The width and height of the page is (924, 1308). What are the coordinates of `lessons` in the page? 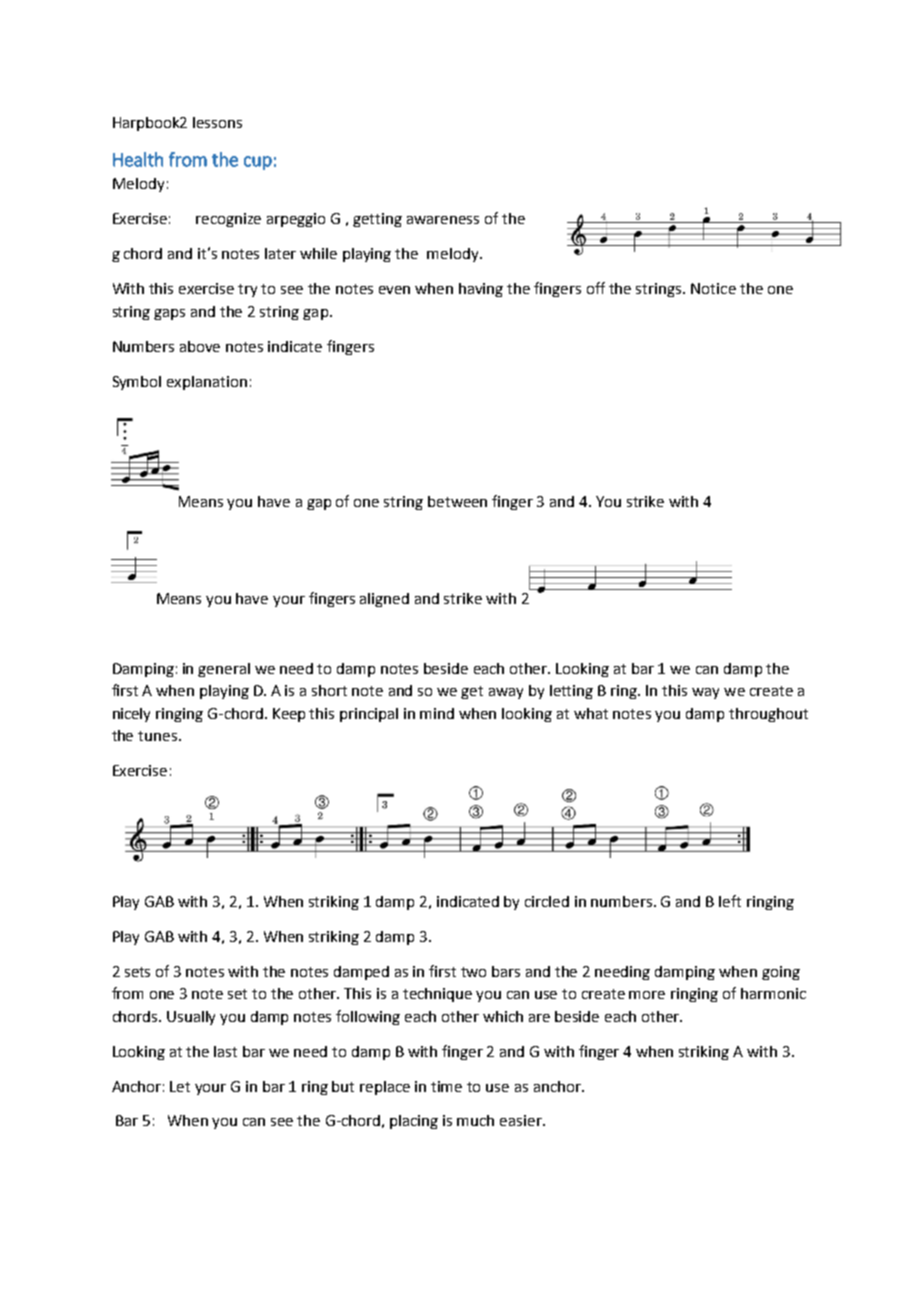 It's located at (217, 122).
